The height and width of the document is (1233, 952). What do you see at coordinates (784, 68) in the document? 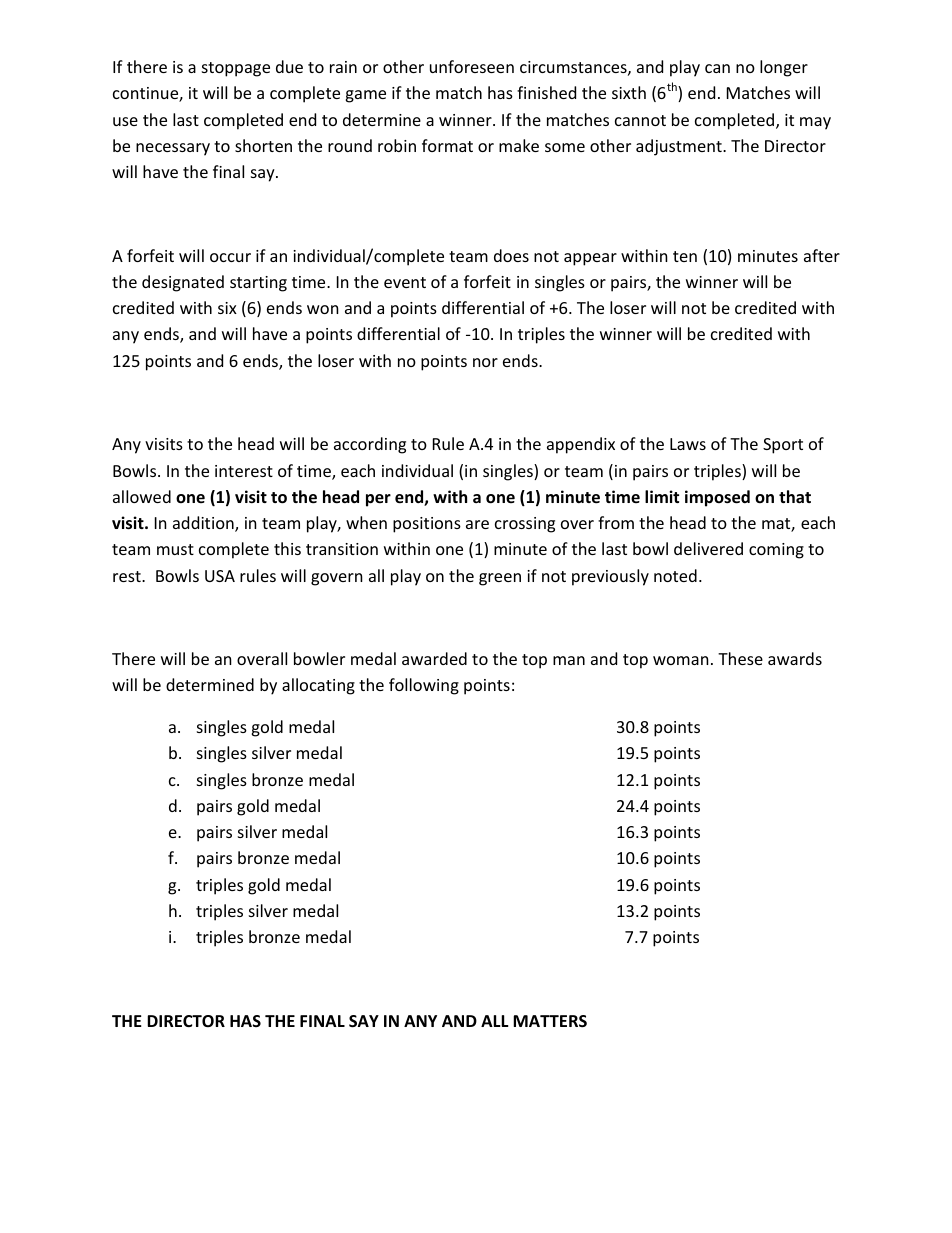
I see `longer` at bounding box center [784, 68].
